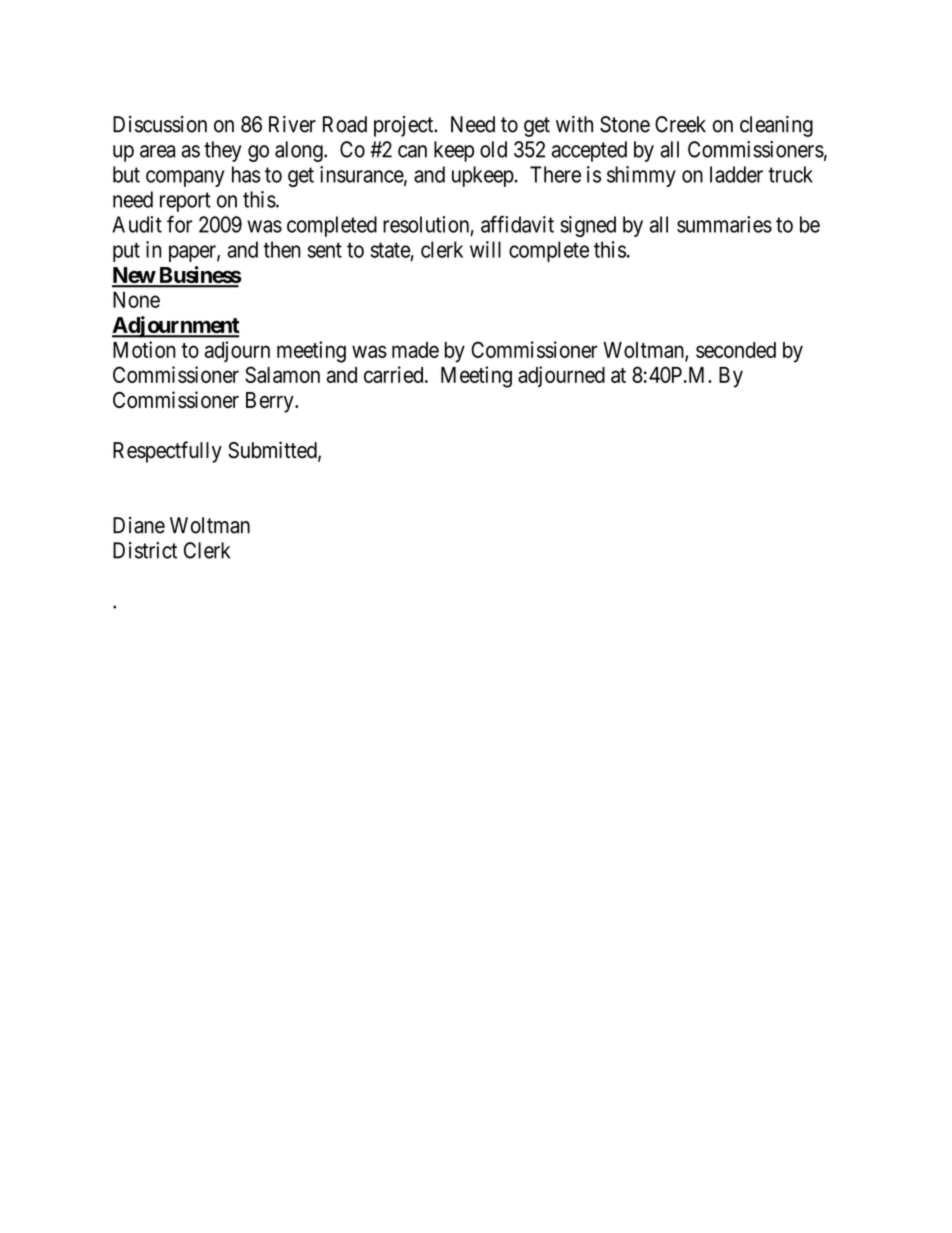 Image resolution: width=952 pixels, height=1233 pixels. Describe the element at coordinates (415, 350) in the image. I see `made` at that location.
